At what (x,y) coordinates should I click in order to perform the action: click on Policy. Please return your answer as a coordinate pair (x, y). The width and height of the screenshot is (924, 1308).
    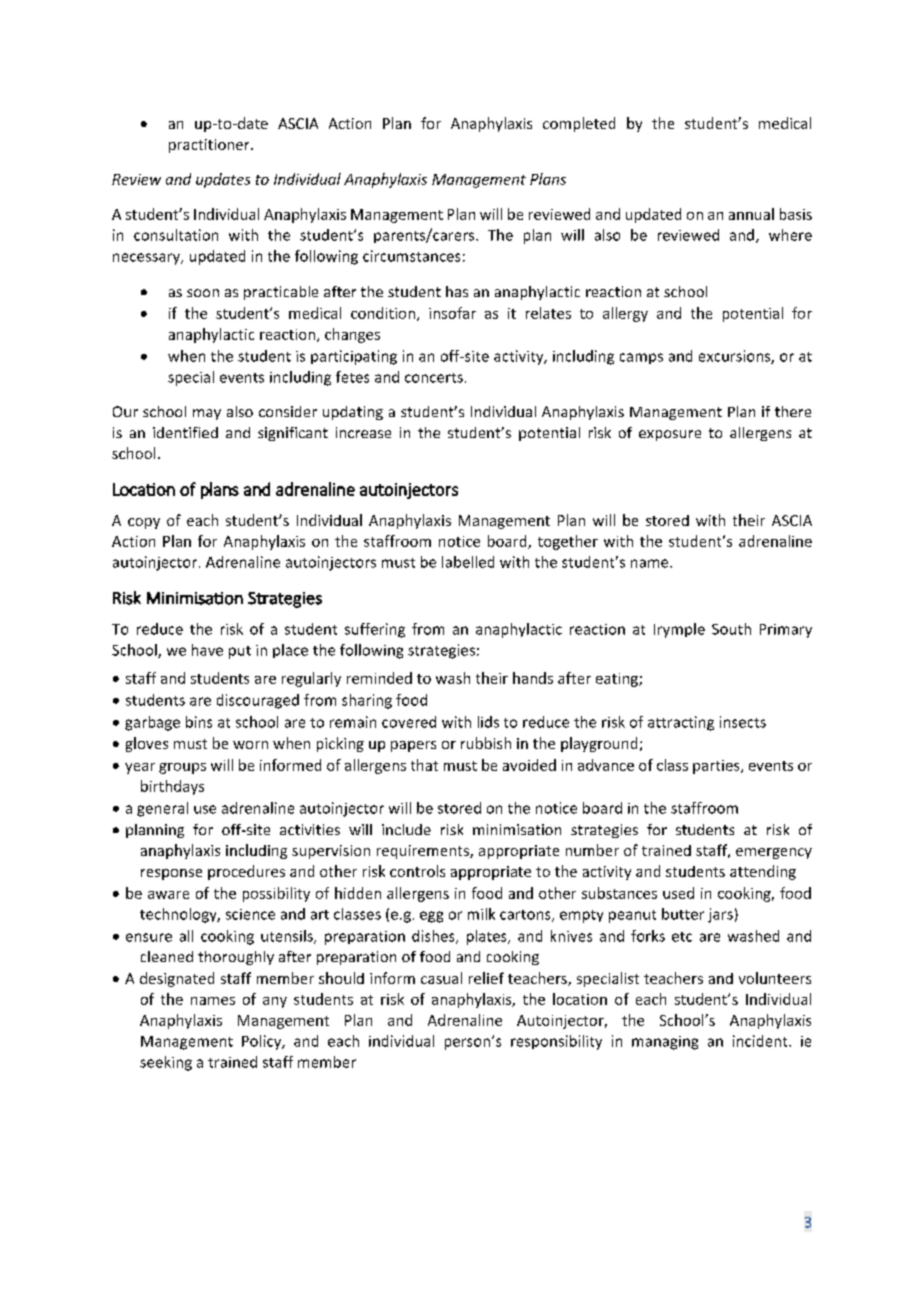
    Looking at the image, I should click on (263, 1042).
